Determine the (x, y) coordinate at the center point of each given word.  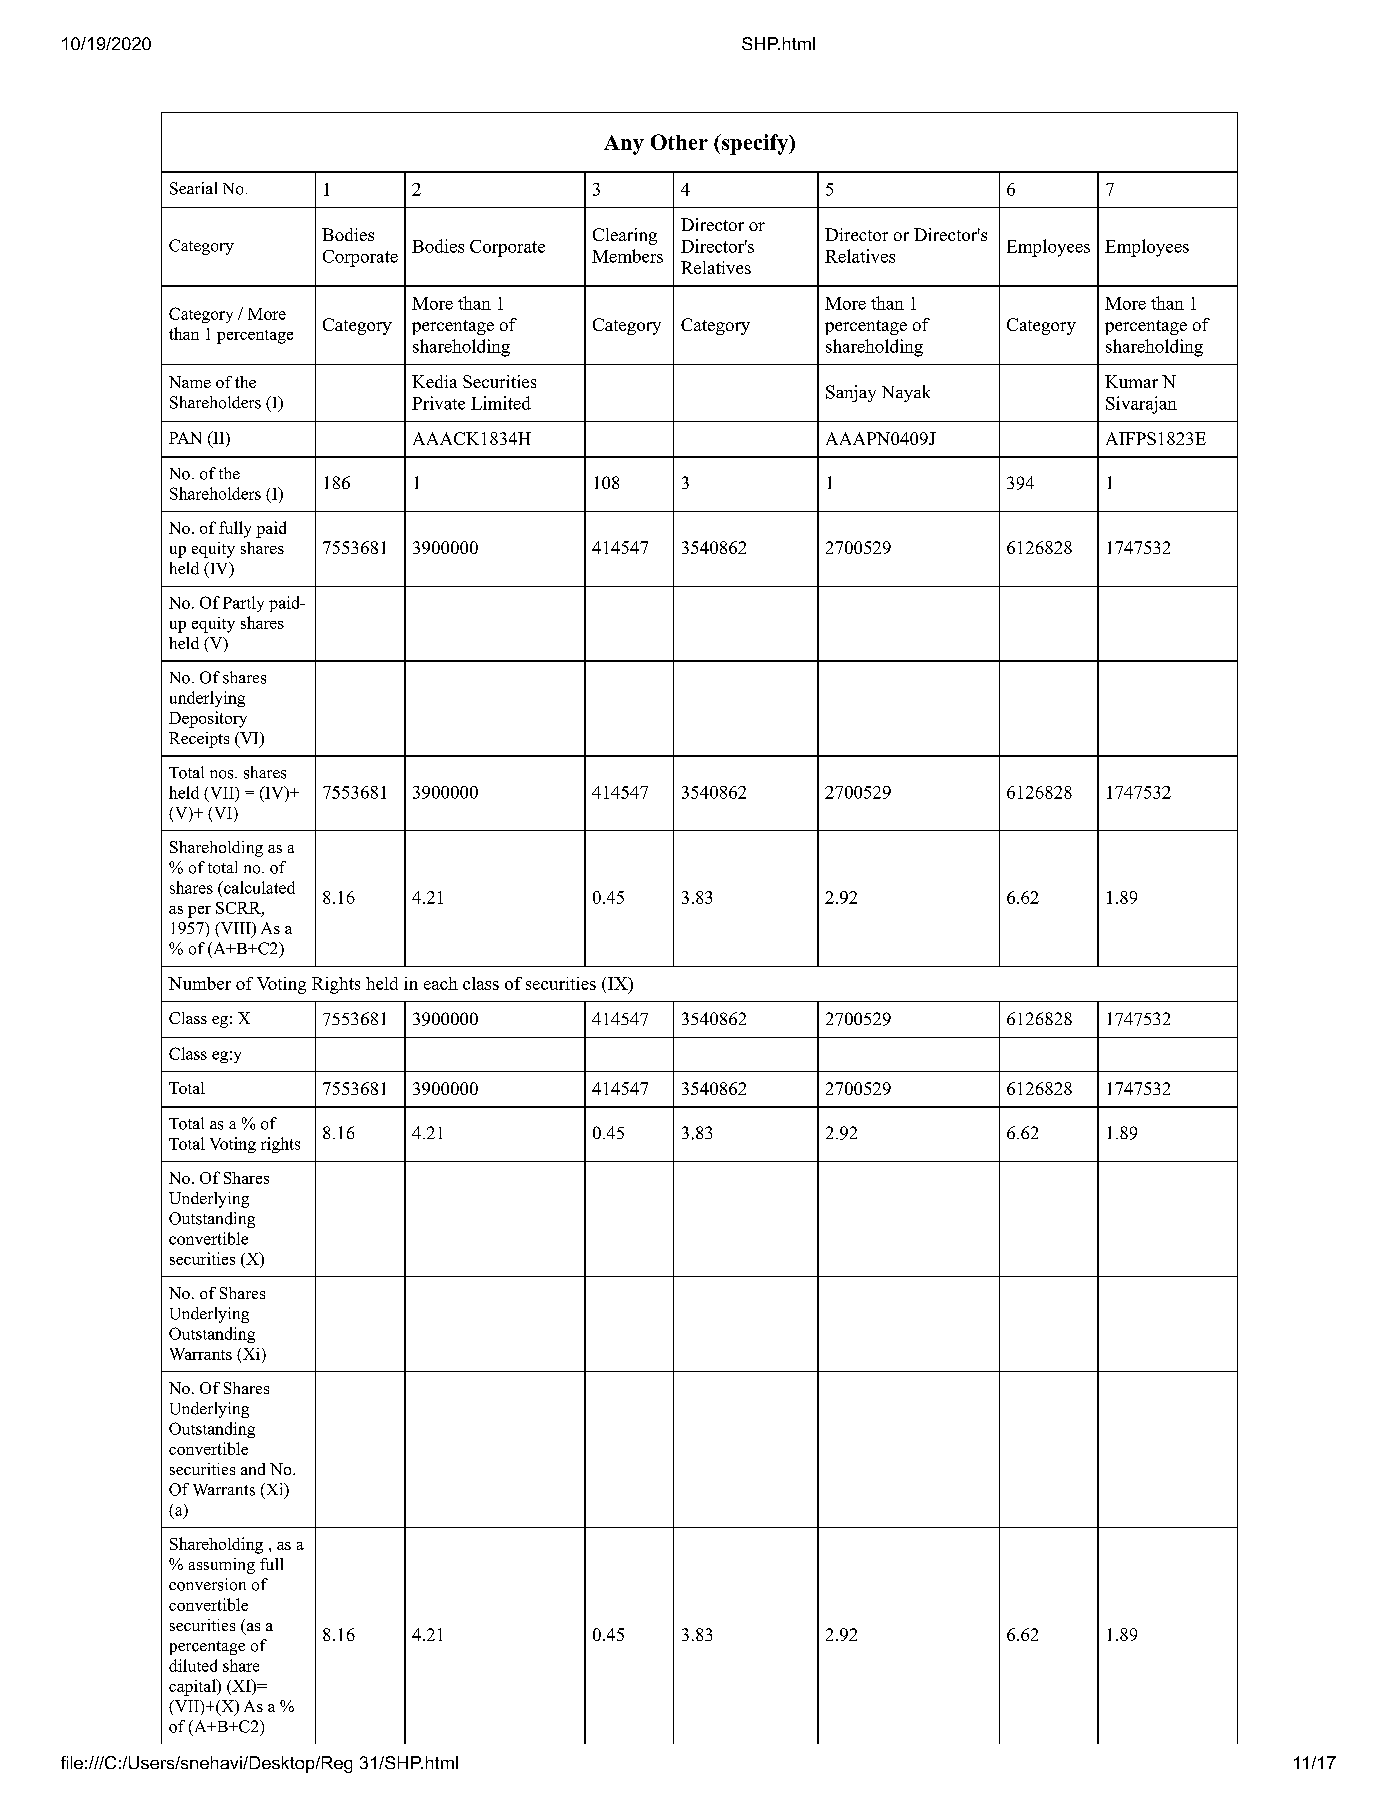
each (441, 983)
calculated (258, 887)
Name (190, 382)
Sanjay (851, 393)
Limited (501, 403)
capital (193, 1687)
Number (199, 983)
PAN (185, 438)
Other (679, 142)
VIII (235, 929)
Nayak (906, 393)
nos (223, 774)
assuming (222, 1566)
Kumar (1131, 381)
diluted (193, 1665)
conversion (207, 1584)
